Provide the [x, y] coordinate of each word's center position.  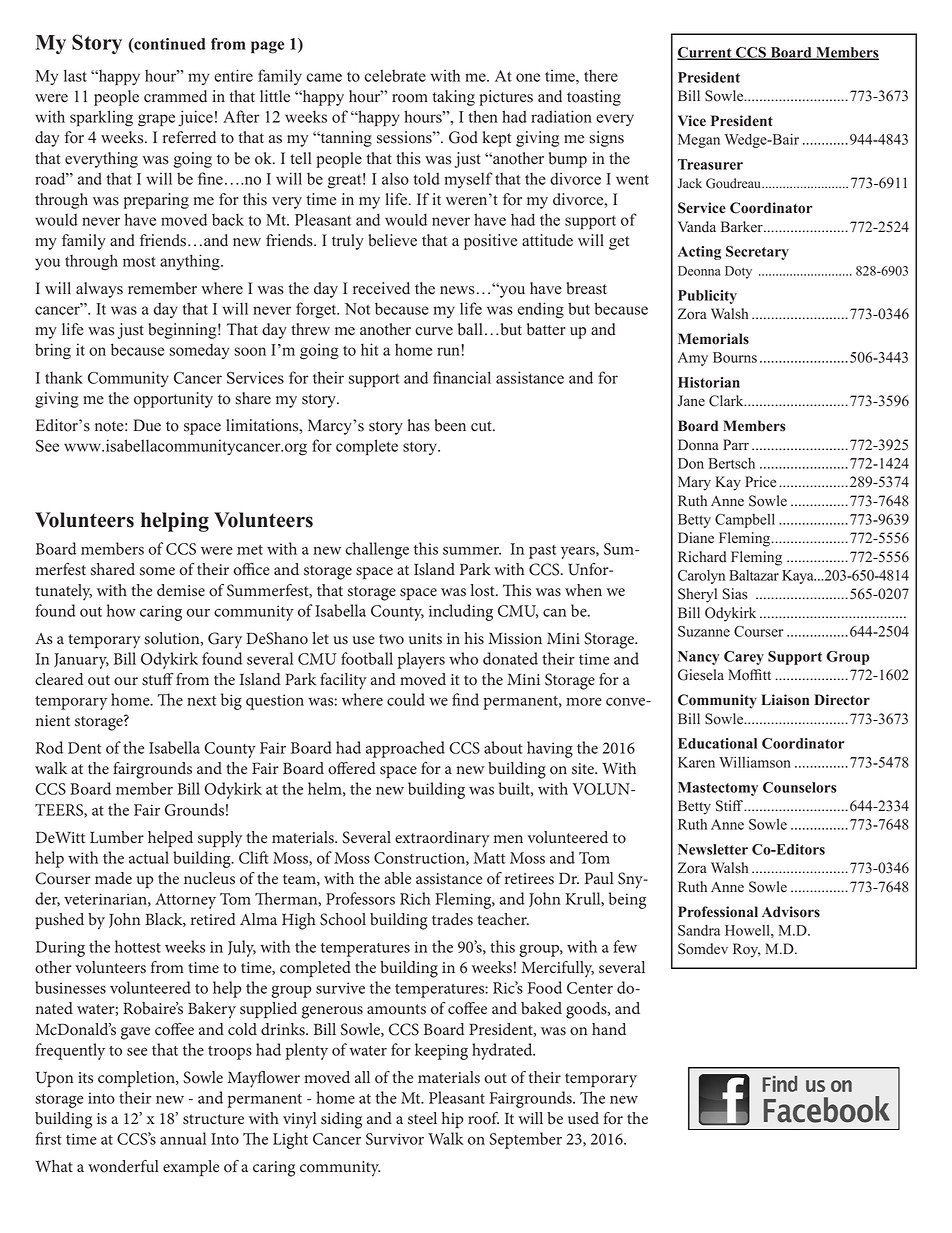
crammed [175, 96]
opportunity [173, 400]
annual [183, 1138]
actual [149, 857]
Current [705, 53]
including [461, 612]
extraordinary [442, 839]
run [448, 351]
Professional [718, 912]
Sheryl [697, 595]
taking [453, 98]
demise [181, 590]
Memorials [713, 339]
